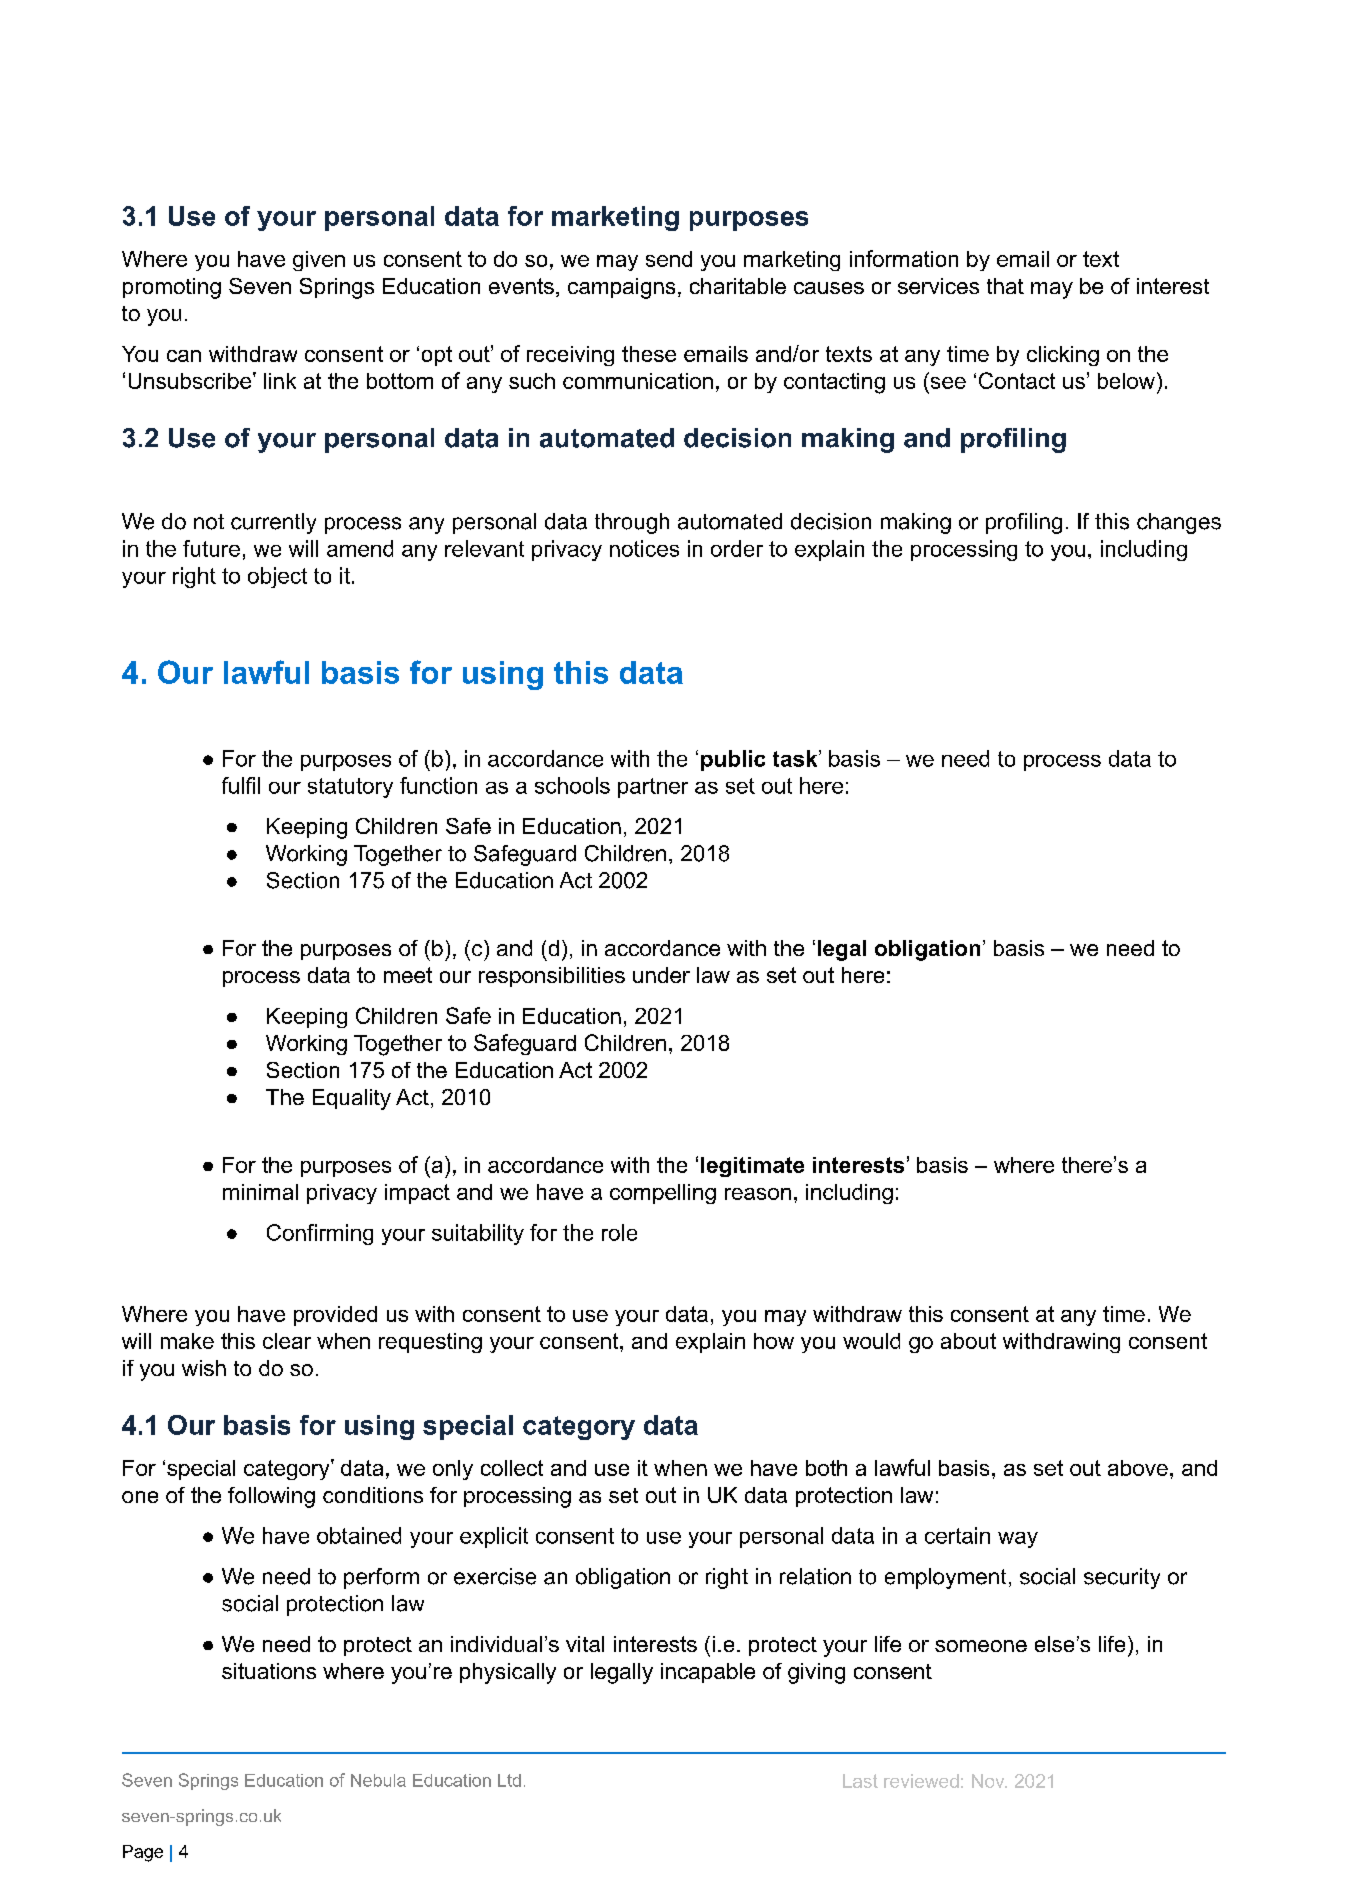 The width and height of the document is (1346, 1901). I want to click on Nebula, so click(378, 1780).
